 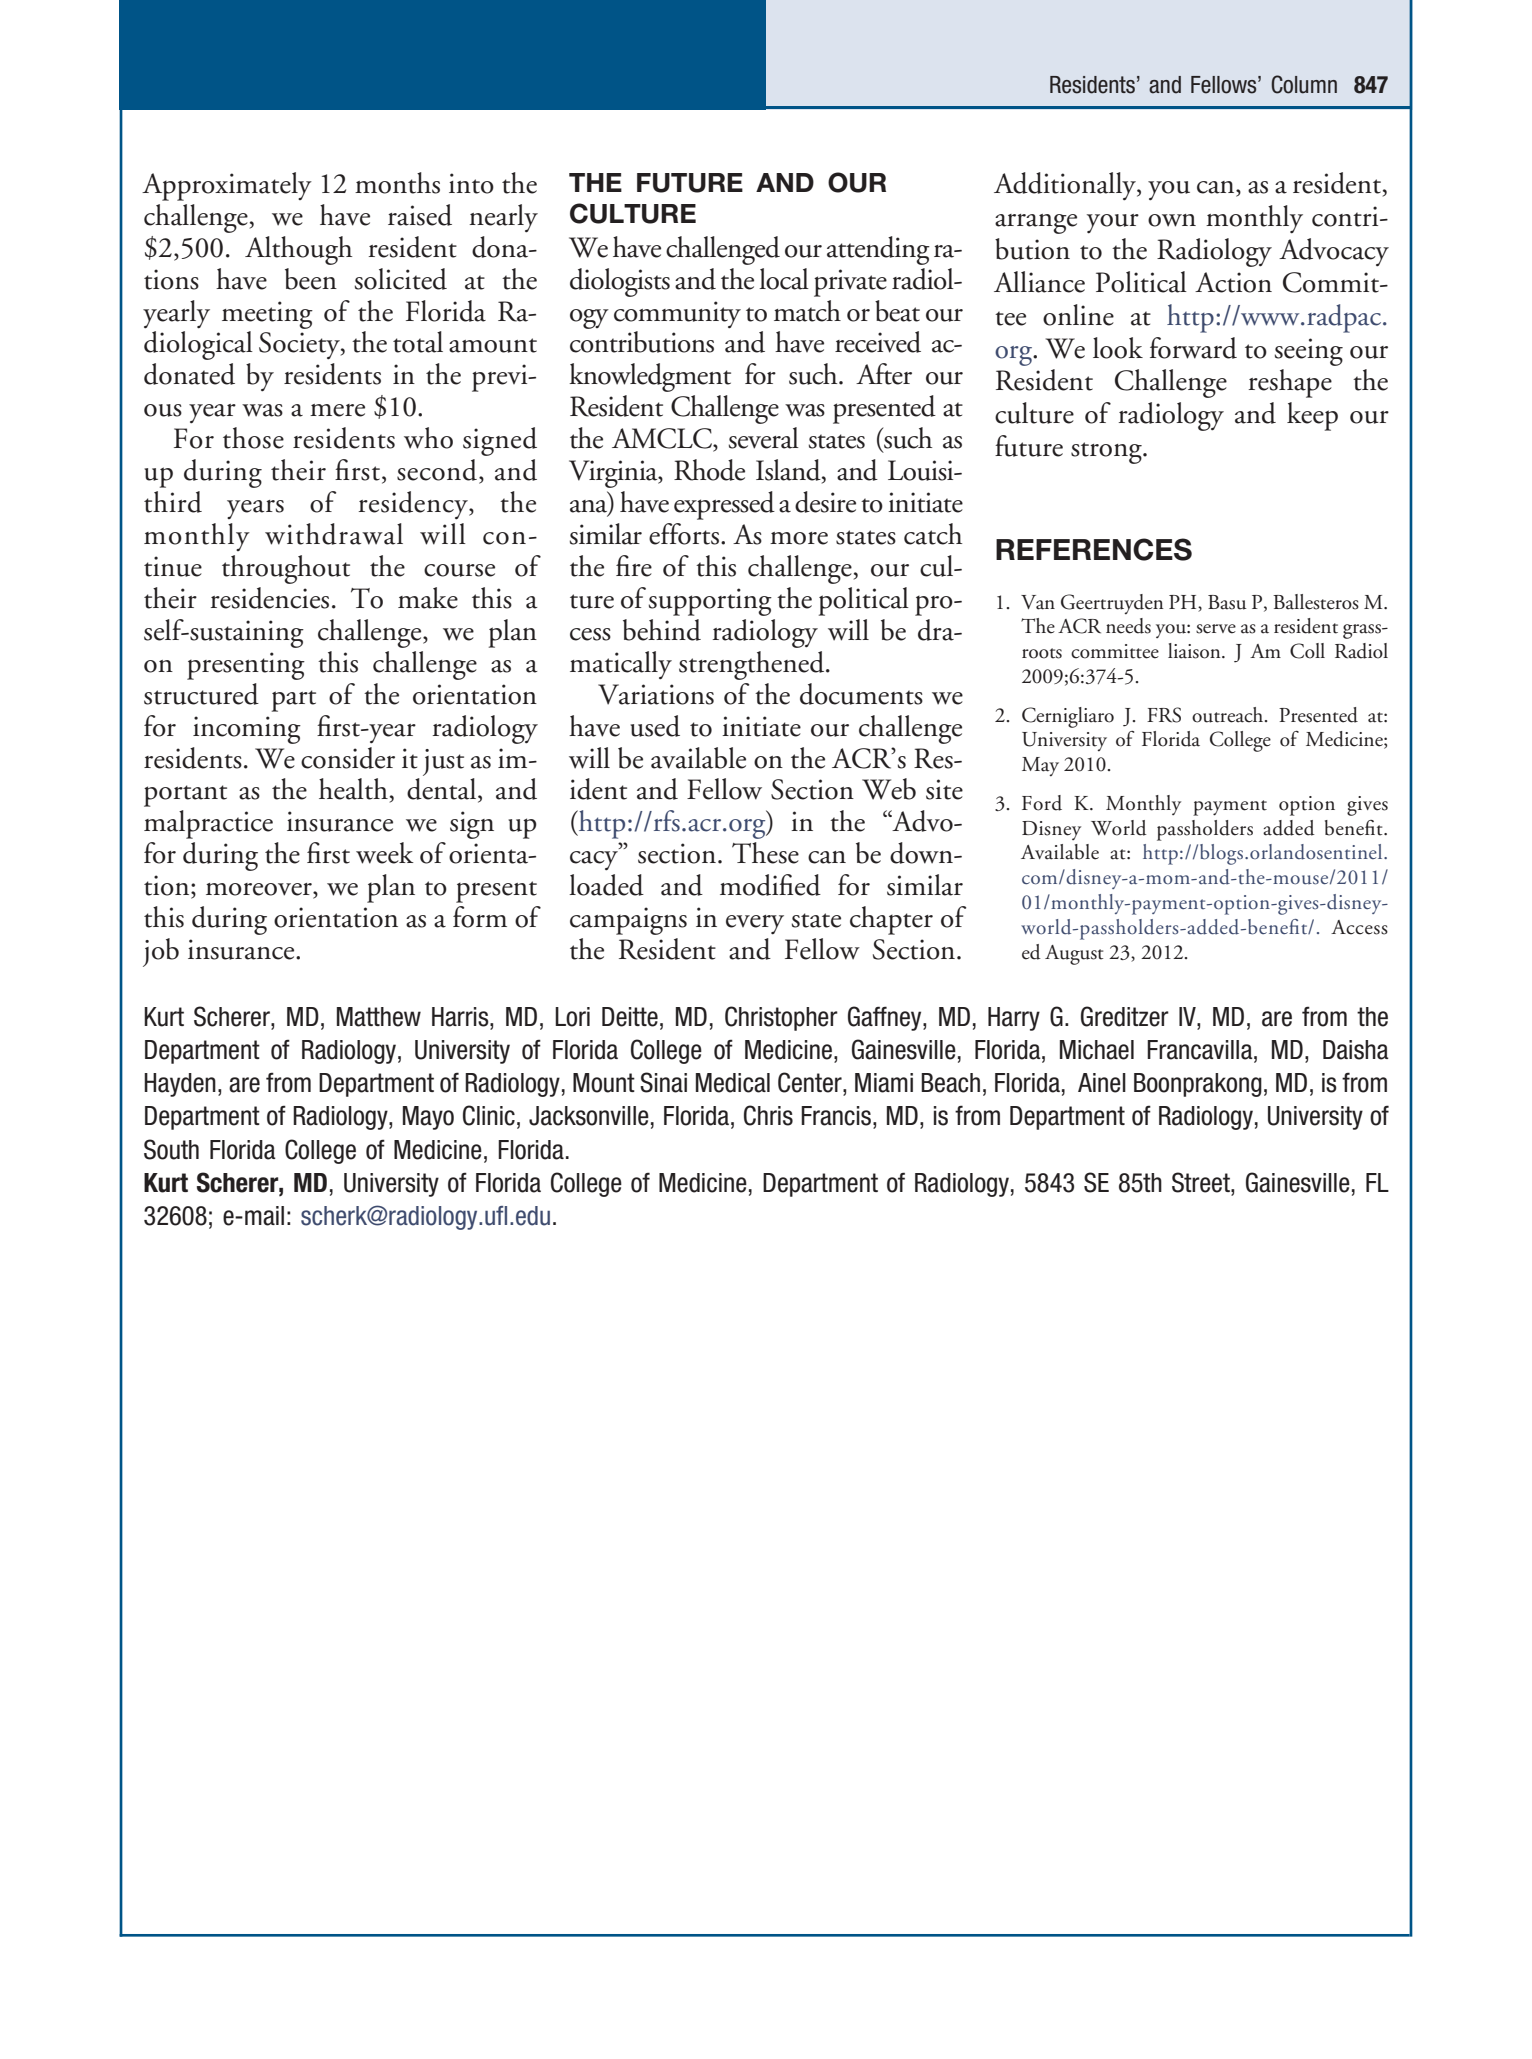 What do you see at coordinates (428, 1118) in the image?
I see `Mayo` at bounding box center [428, 1118].
